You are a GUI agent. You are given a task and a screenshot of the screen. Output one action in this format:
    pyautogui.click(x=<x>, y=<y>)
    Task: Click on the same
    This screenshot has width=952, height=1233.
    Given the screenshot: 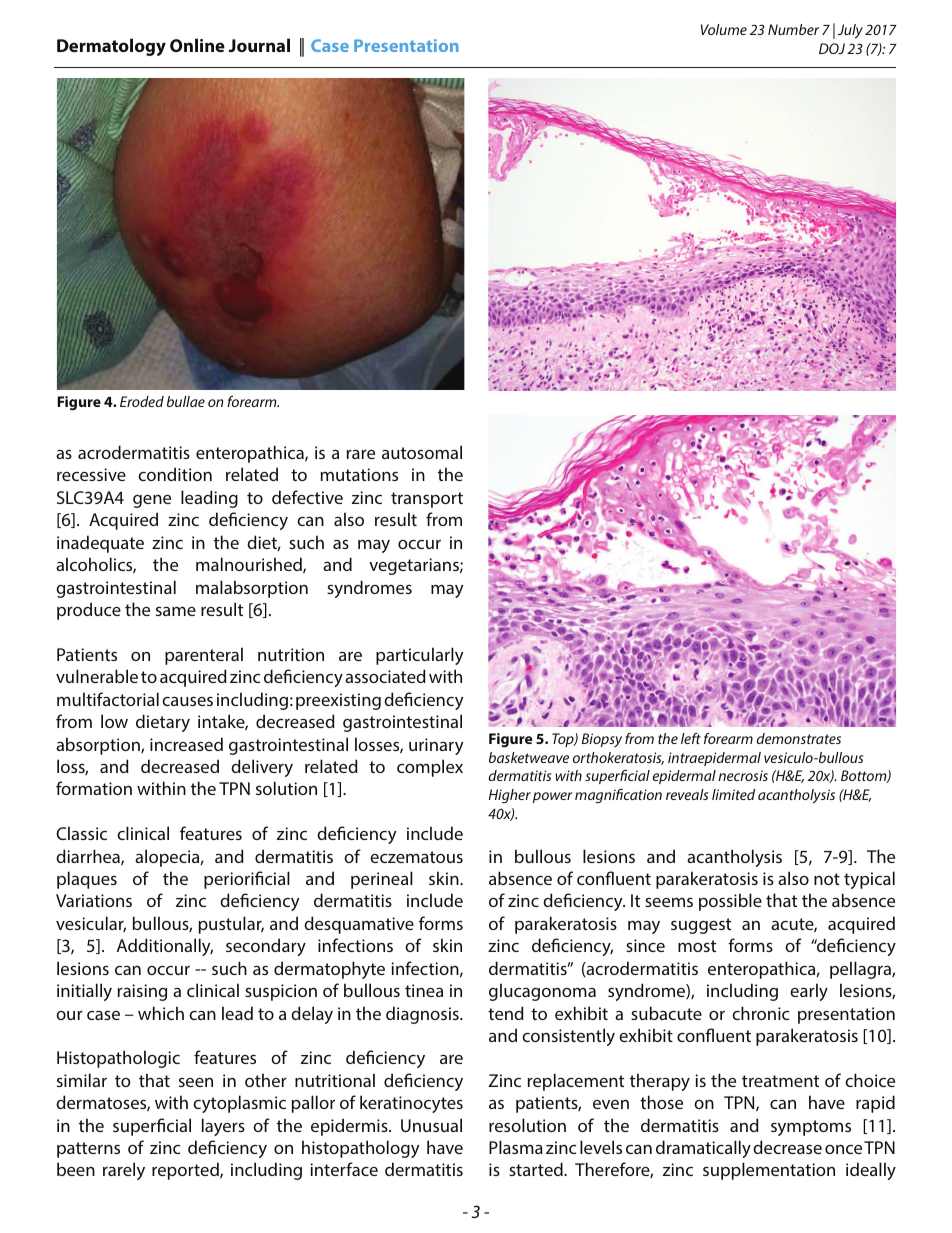 What is the action you would take?
    pyautogui.click(x=176, y=611)
